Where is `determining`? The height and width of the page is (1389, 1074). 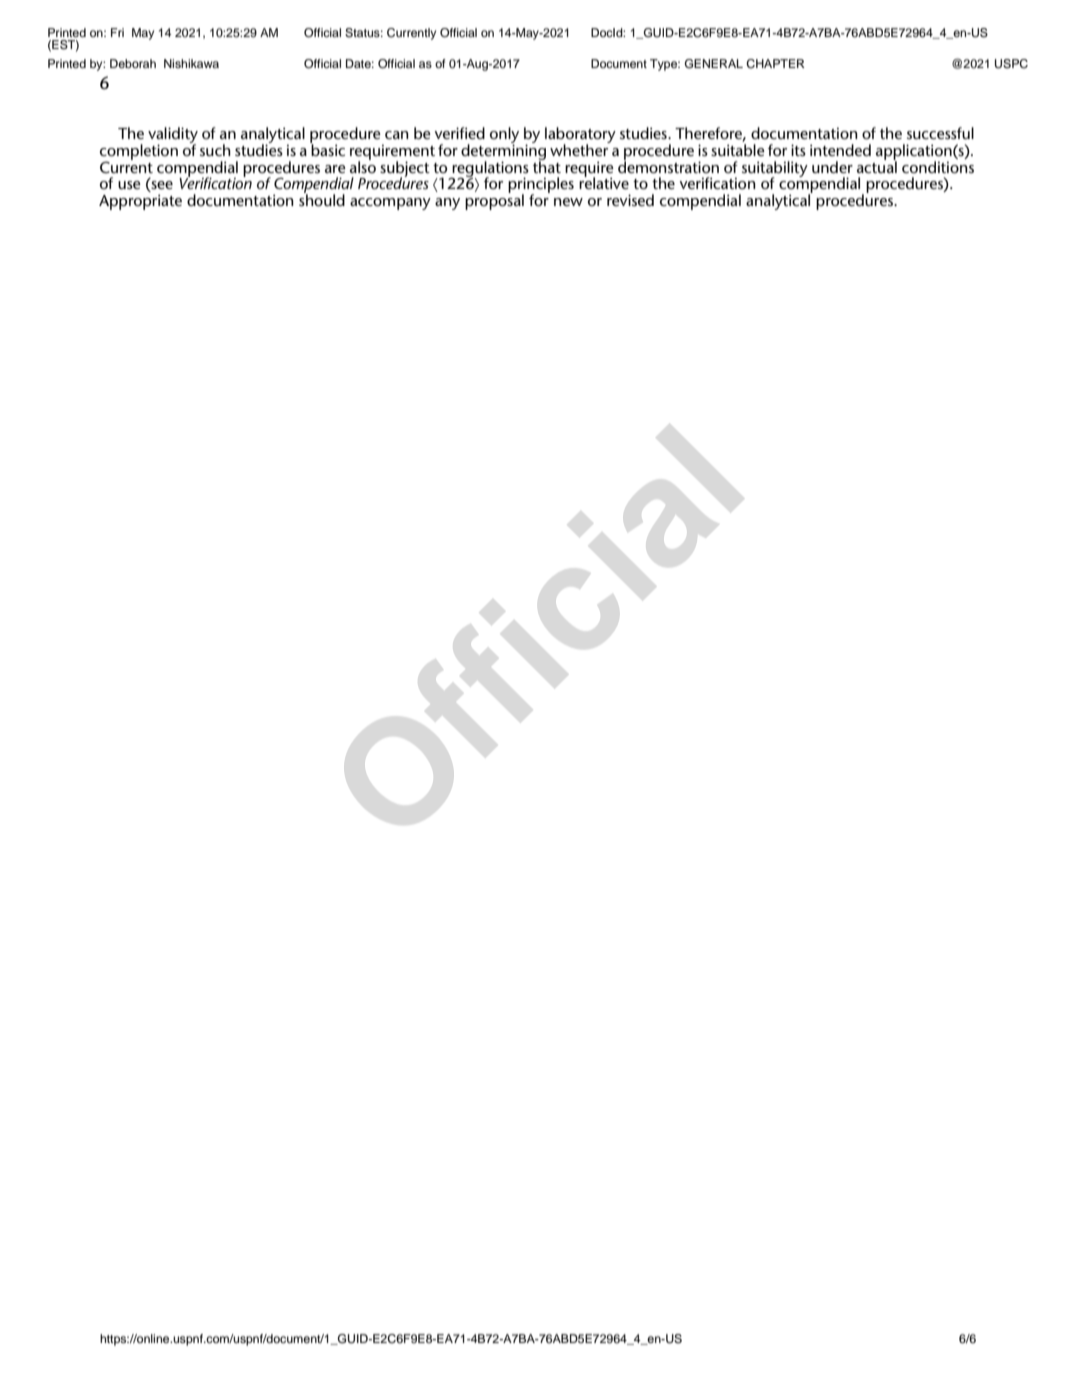
determining is located at coordinates (503, 152).
